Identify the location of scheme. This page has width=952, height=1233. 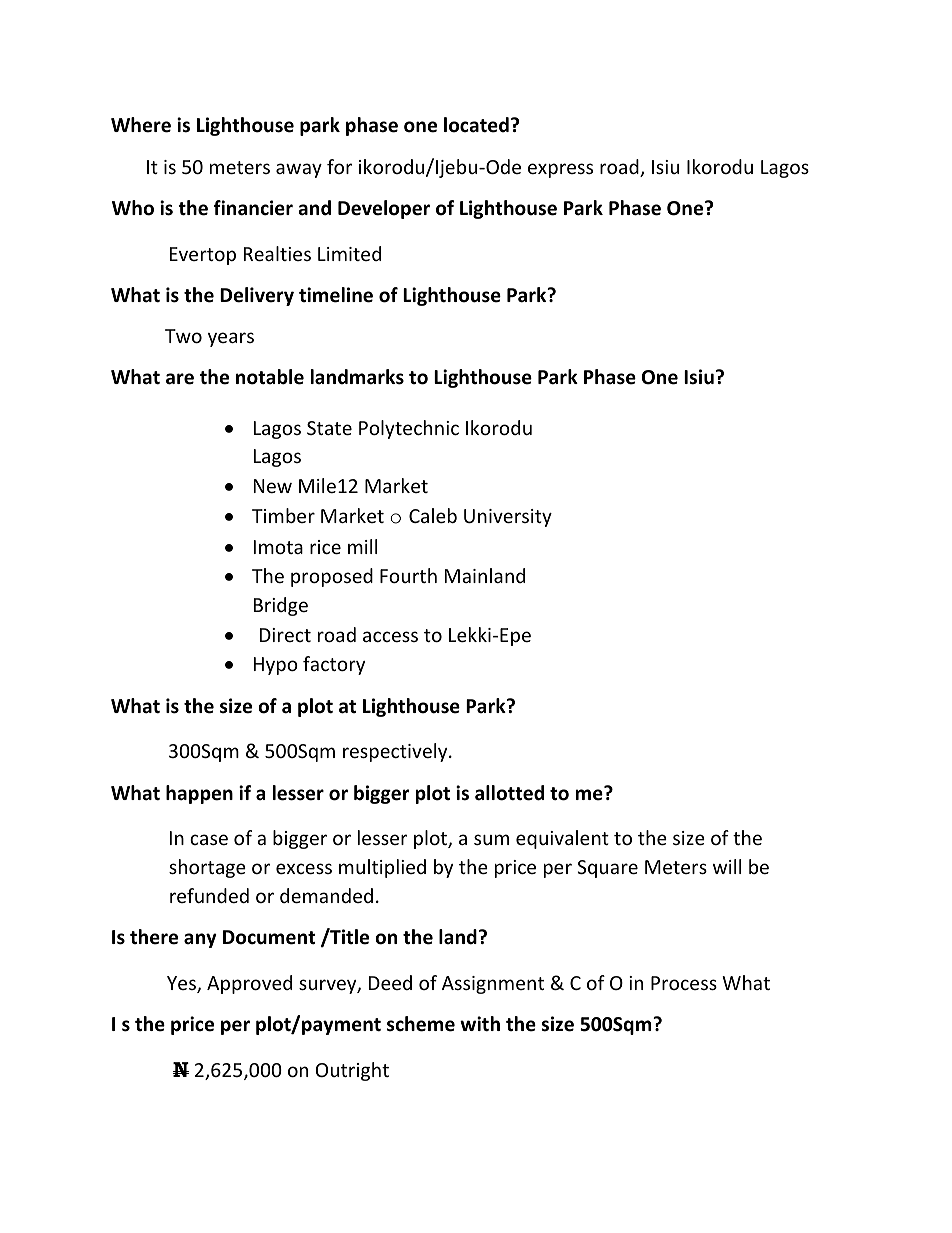
(421, 1024).
